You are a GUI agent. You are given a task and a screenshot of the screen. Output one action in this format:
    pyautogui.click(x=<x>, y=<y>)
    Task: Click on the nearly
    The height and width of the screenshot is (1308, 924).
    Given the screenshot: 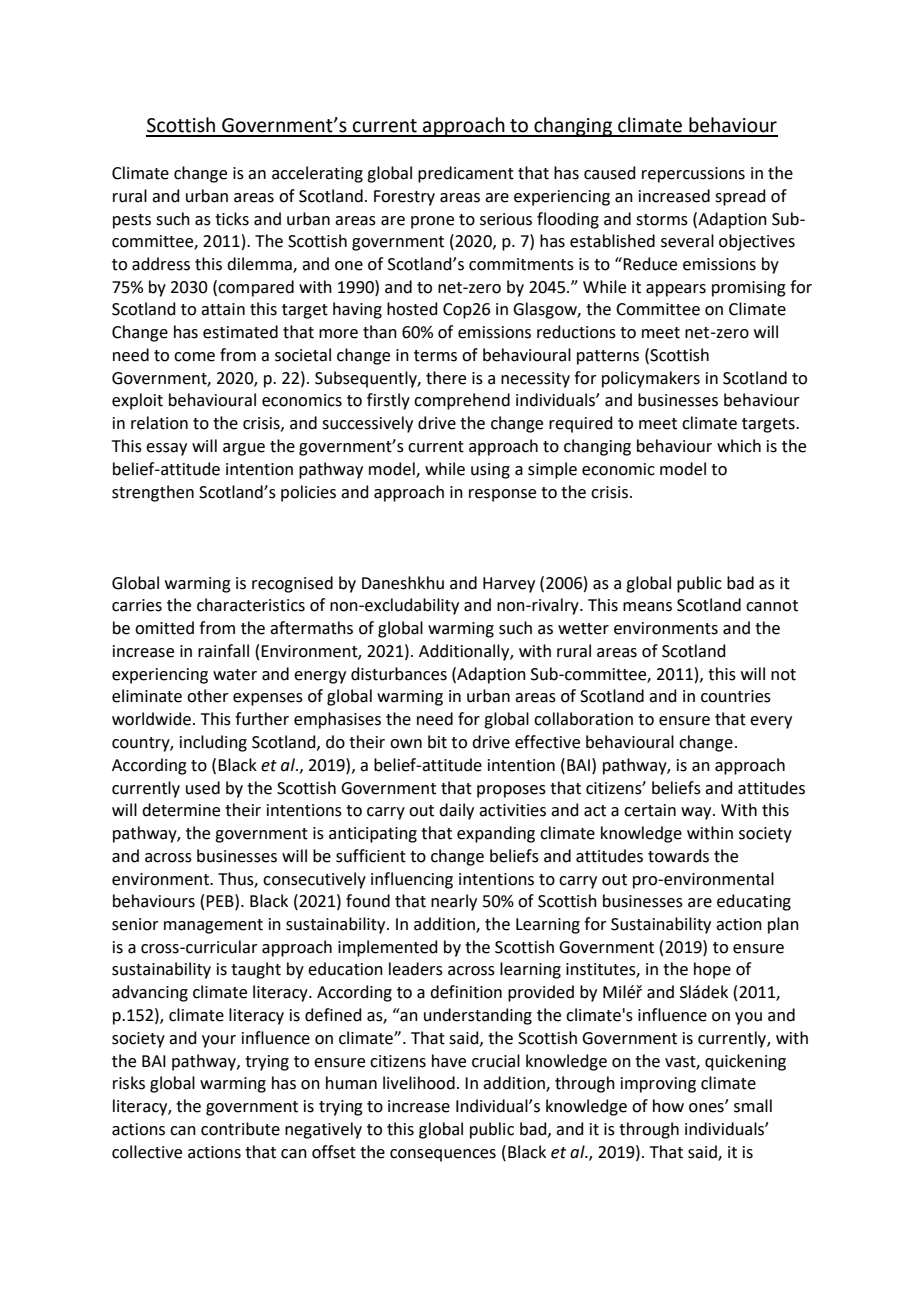 What is the action you would take?
    pyautogui.click(x=454, y=902)
